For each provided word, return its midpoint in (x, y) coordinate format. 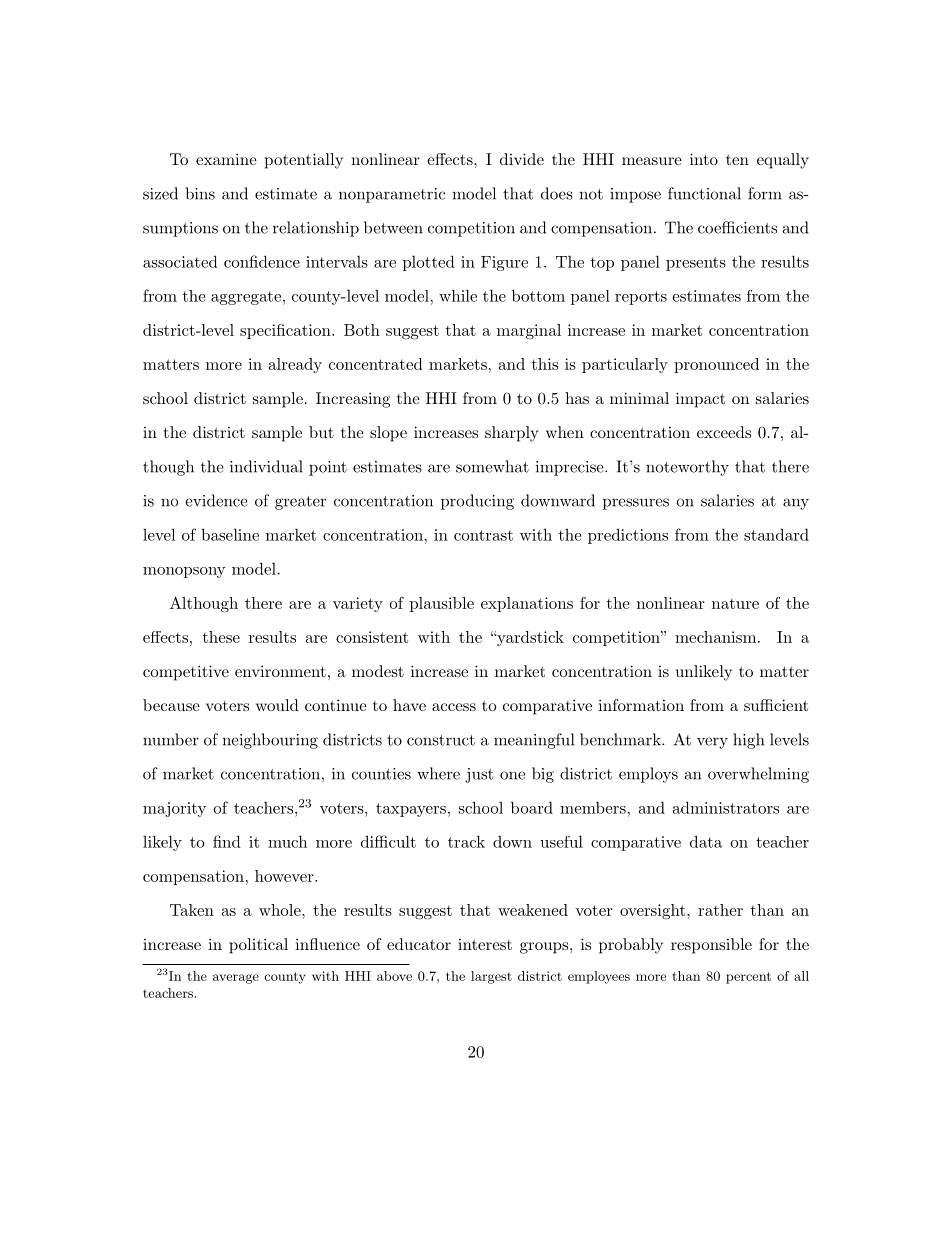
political (258, 946)
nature (735, 603)
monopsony (184, 572)
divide (522, 159)
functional (704, 193)
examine (226, 159)
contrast (483, 535)
